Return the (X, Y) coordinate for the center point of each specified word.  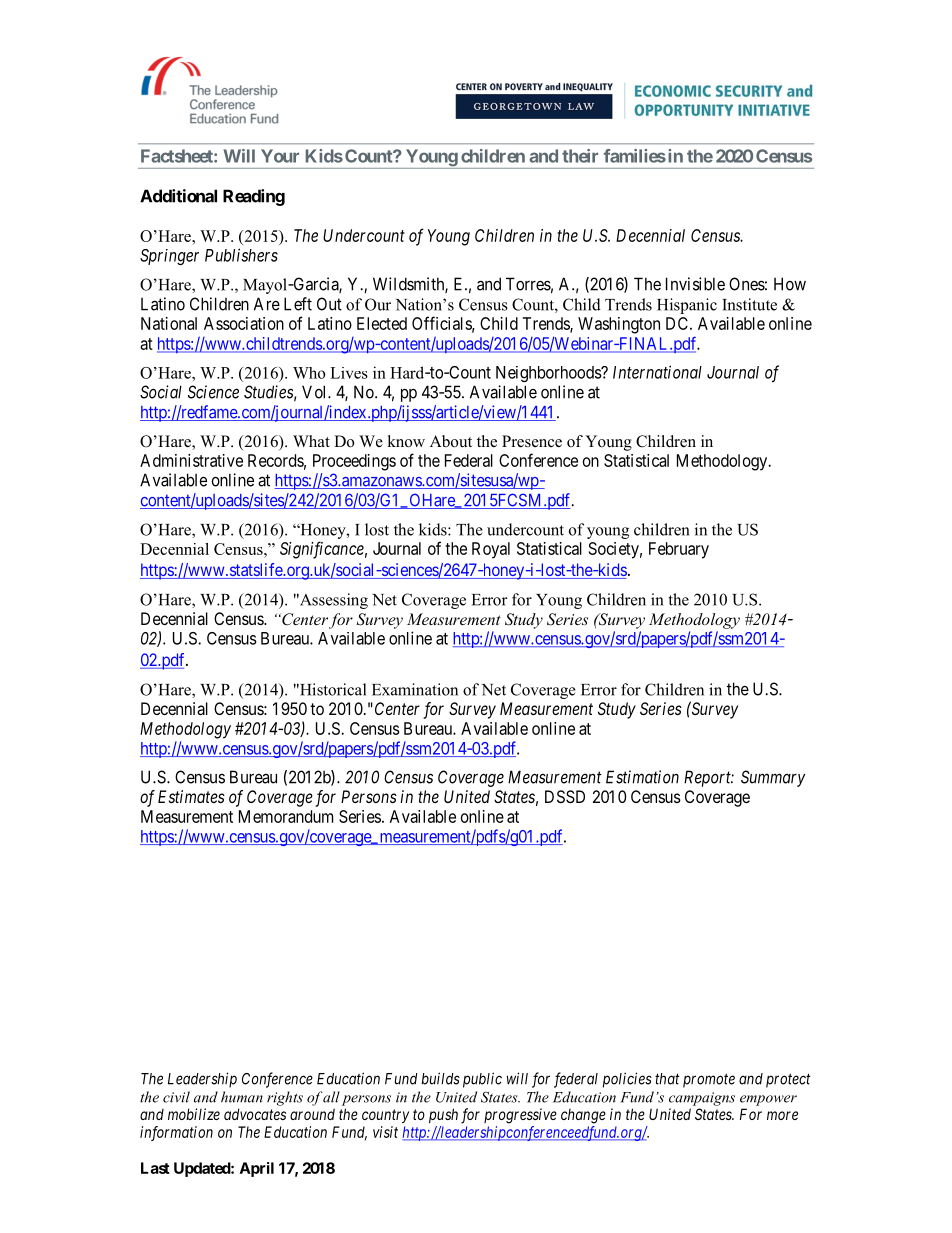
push (443, 1115)
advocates (255, 1114)
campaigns (702, 1099)
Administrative (191, 460)
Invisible (695, 284)
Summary (773, 778)
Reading (254, 197)
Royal (491, 550)
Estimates (191, 796)
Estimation (642, 777)
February (679, 550)
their (580, 156)
